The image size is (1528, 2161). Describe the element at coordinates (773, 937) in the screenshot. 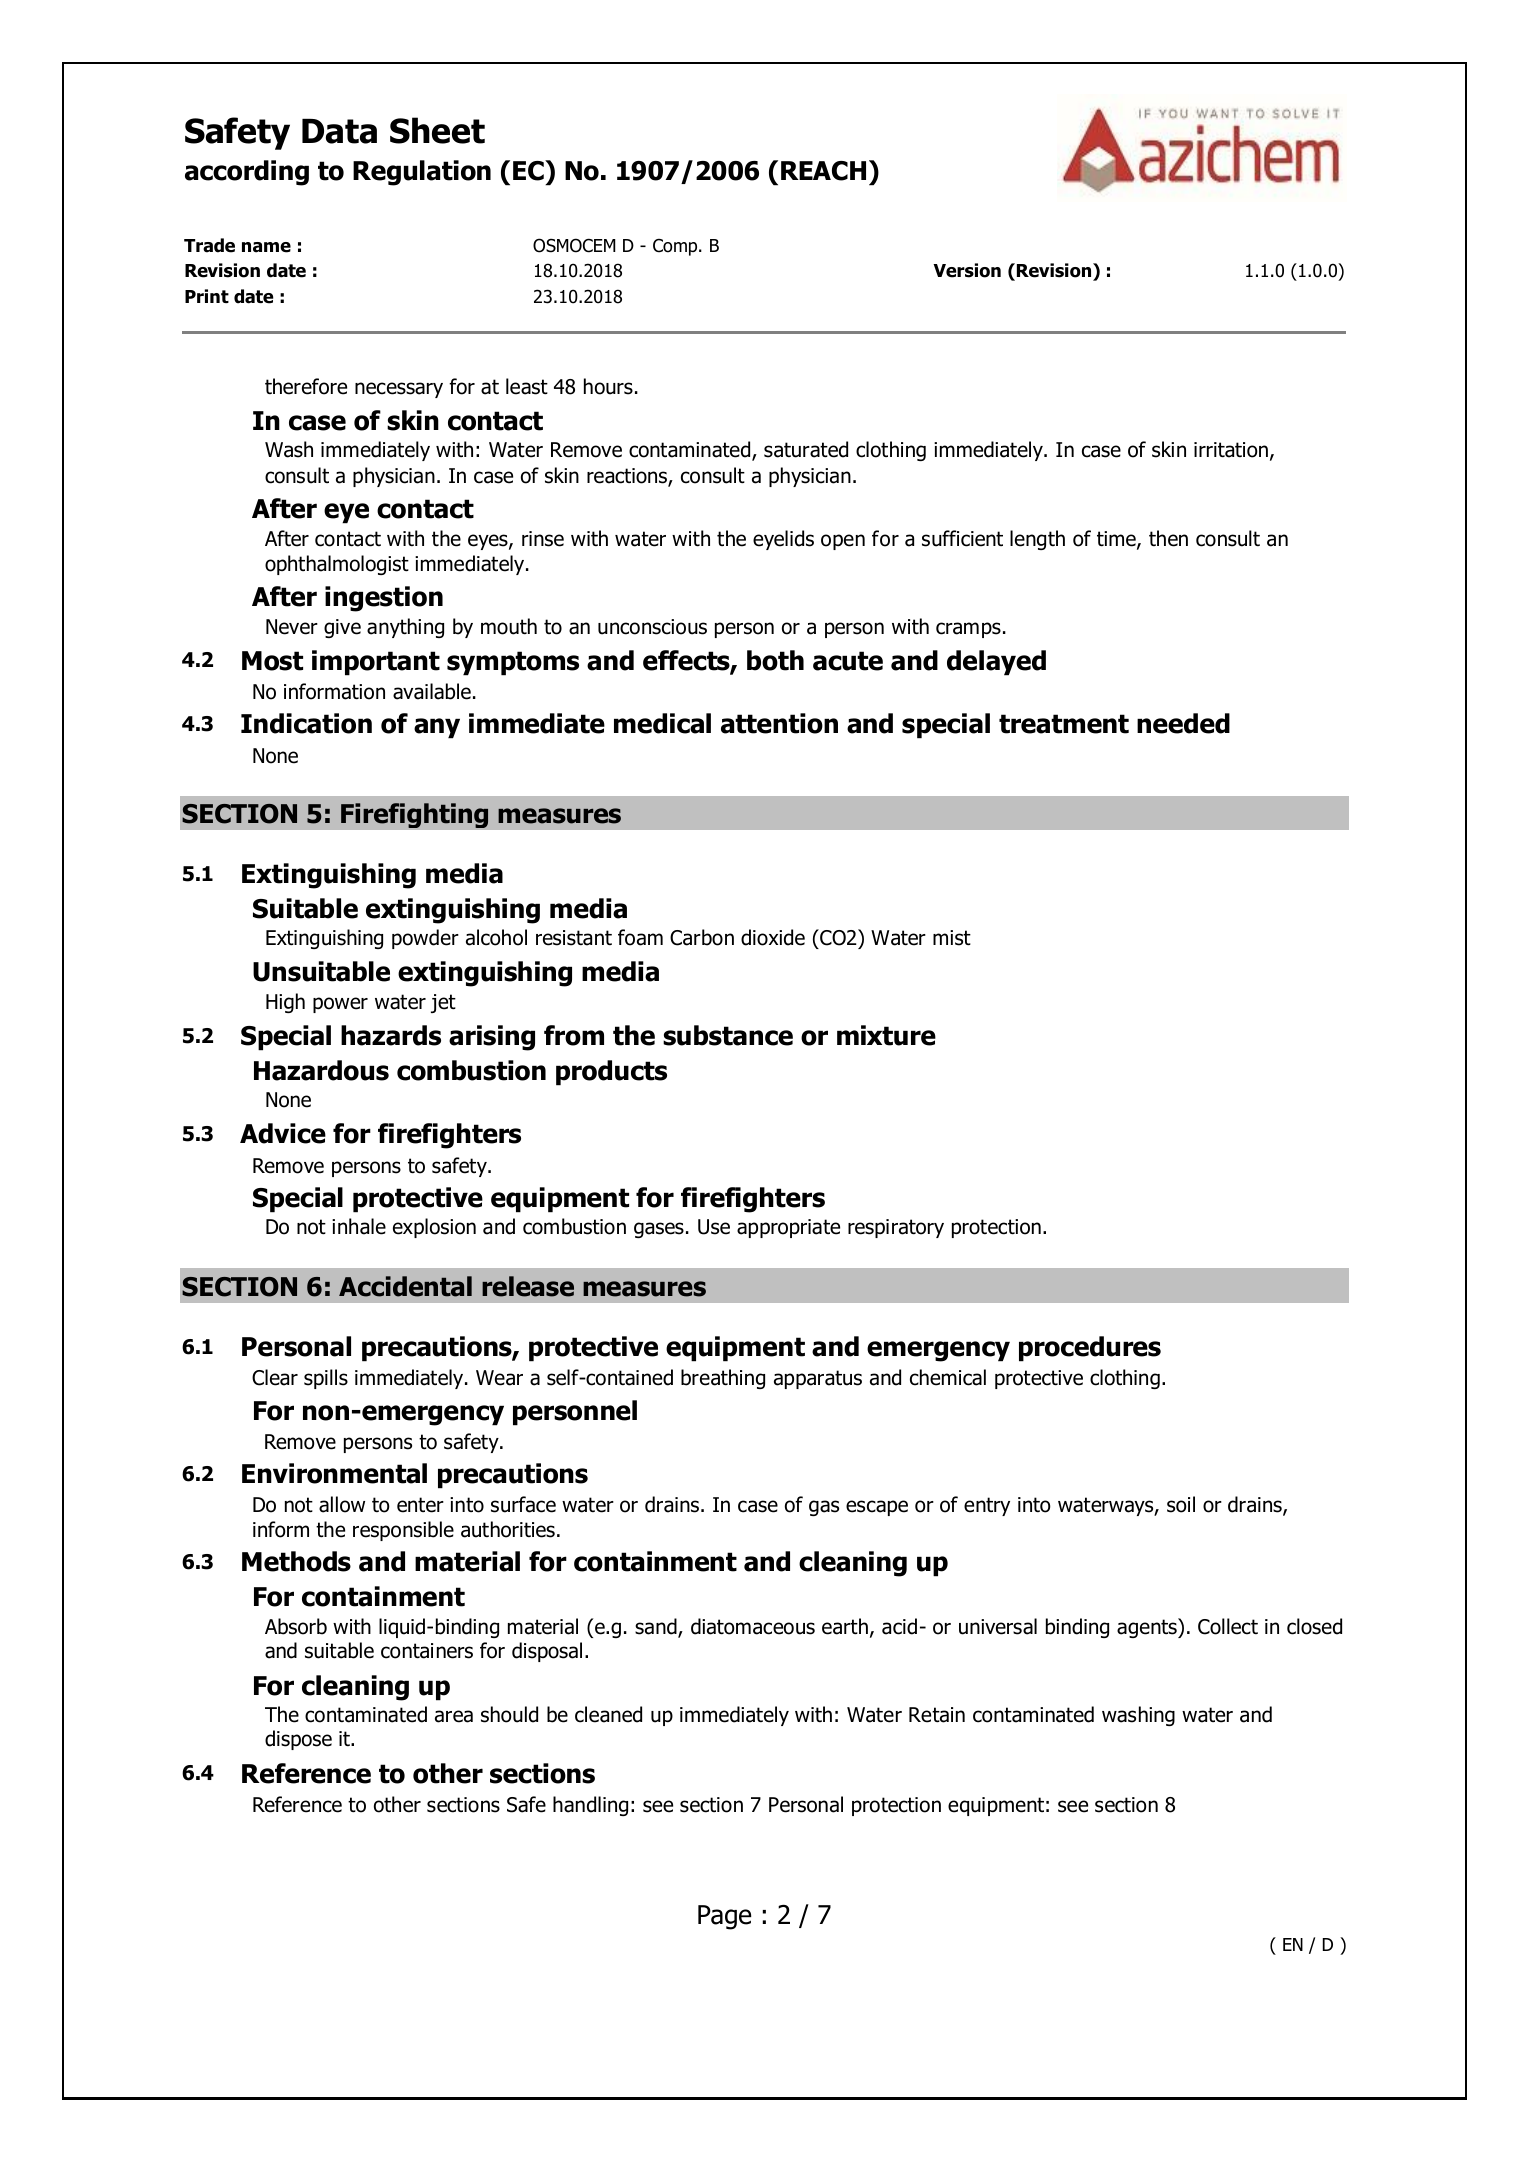

I see `dioxide` at that location.
